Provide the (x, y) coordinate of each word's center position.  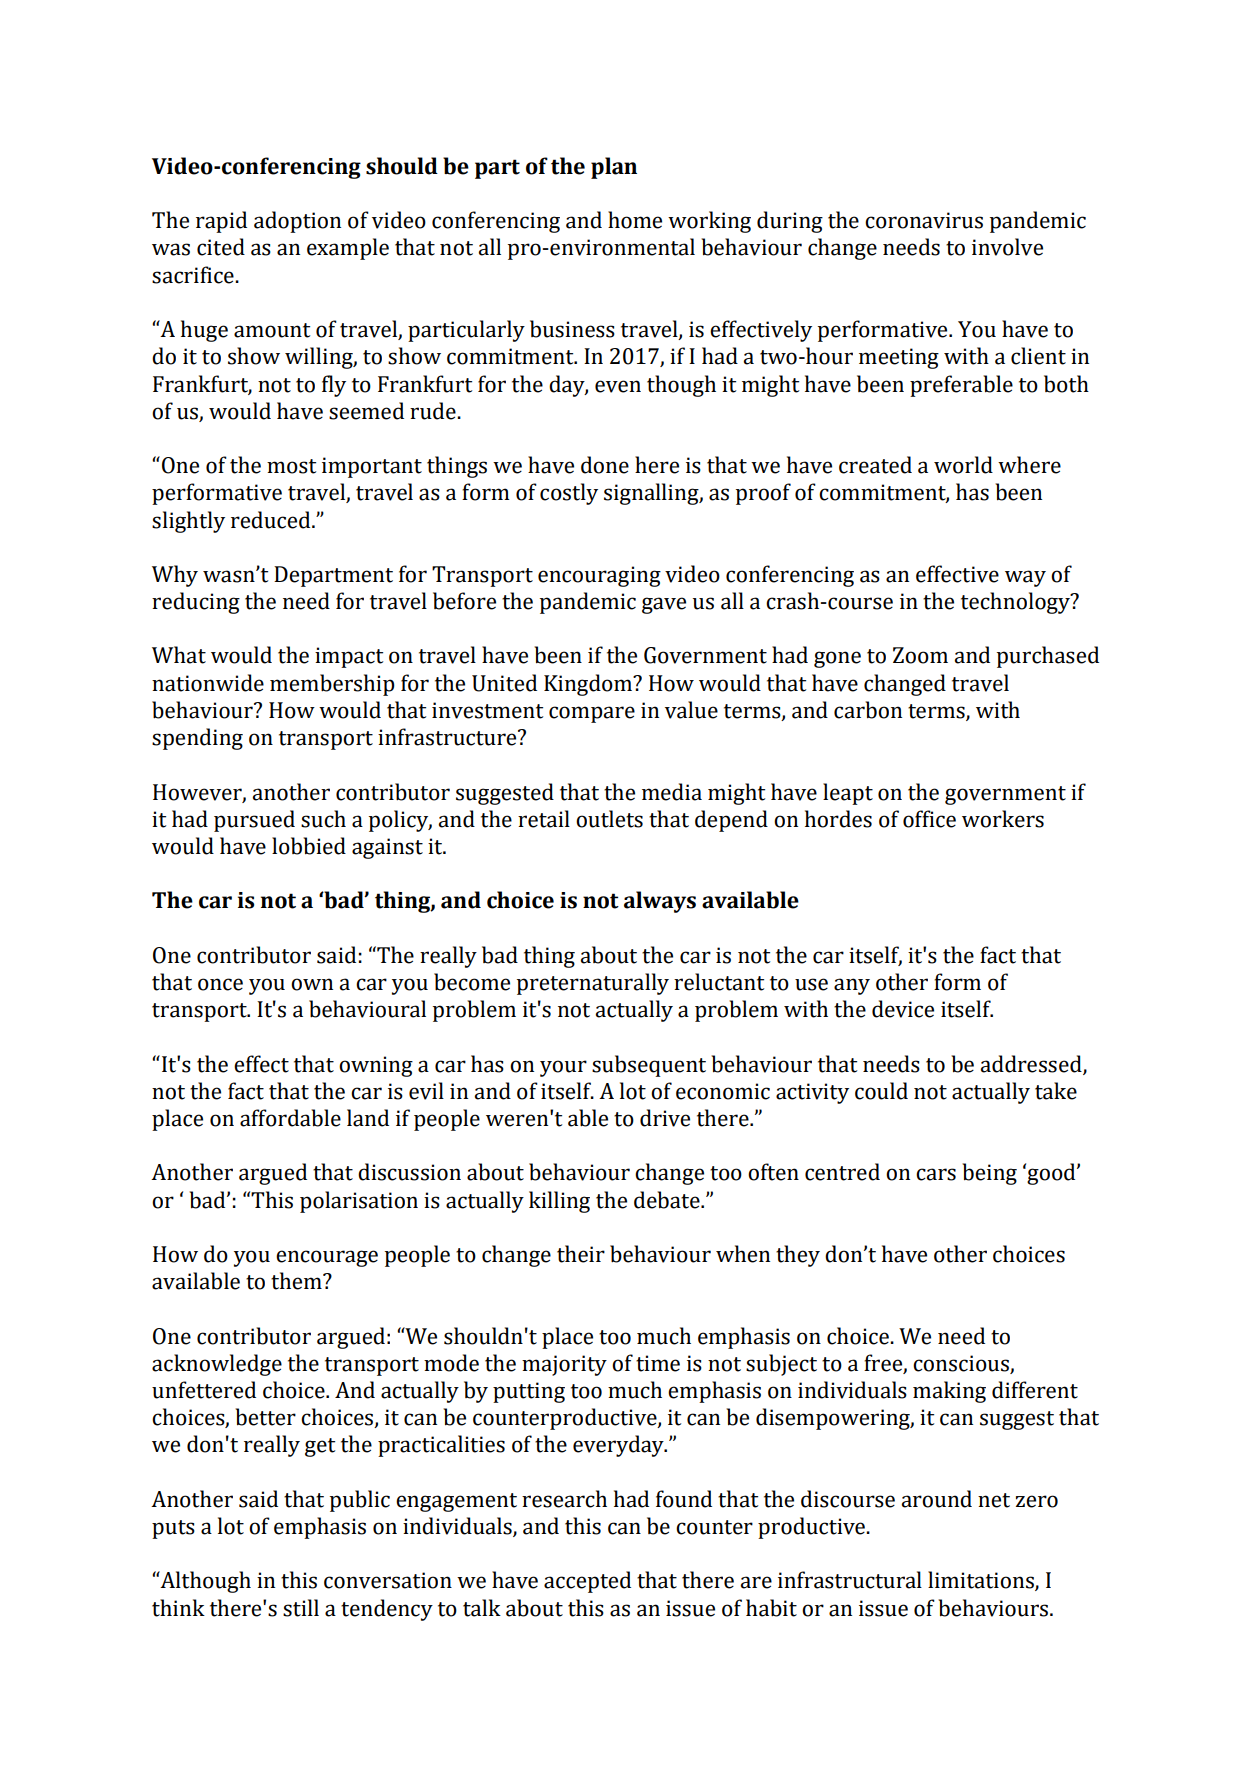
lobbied (309, 846)
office (929, 819)
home (635, 220)
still (301, 1608)
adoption (297, 222)
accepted (587, 1582)
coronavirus (924, 220)
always (660, 902)
